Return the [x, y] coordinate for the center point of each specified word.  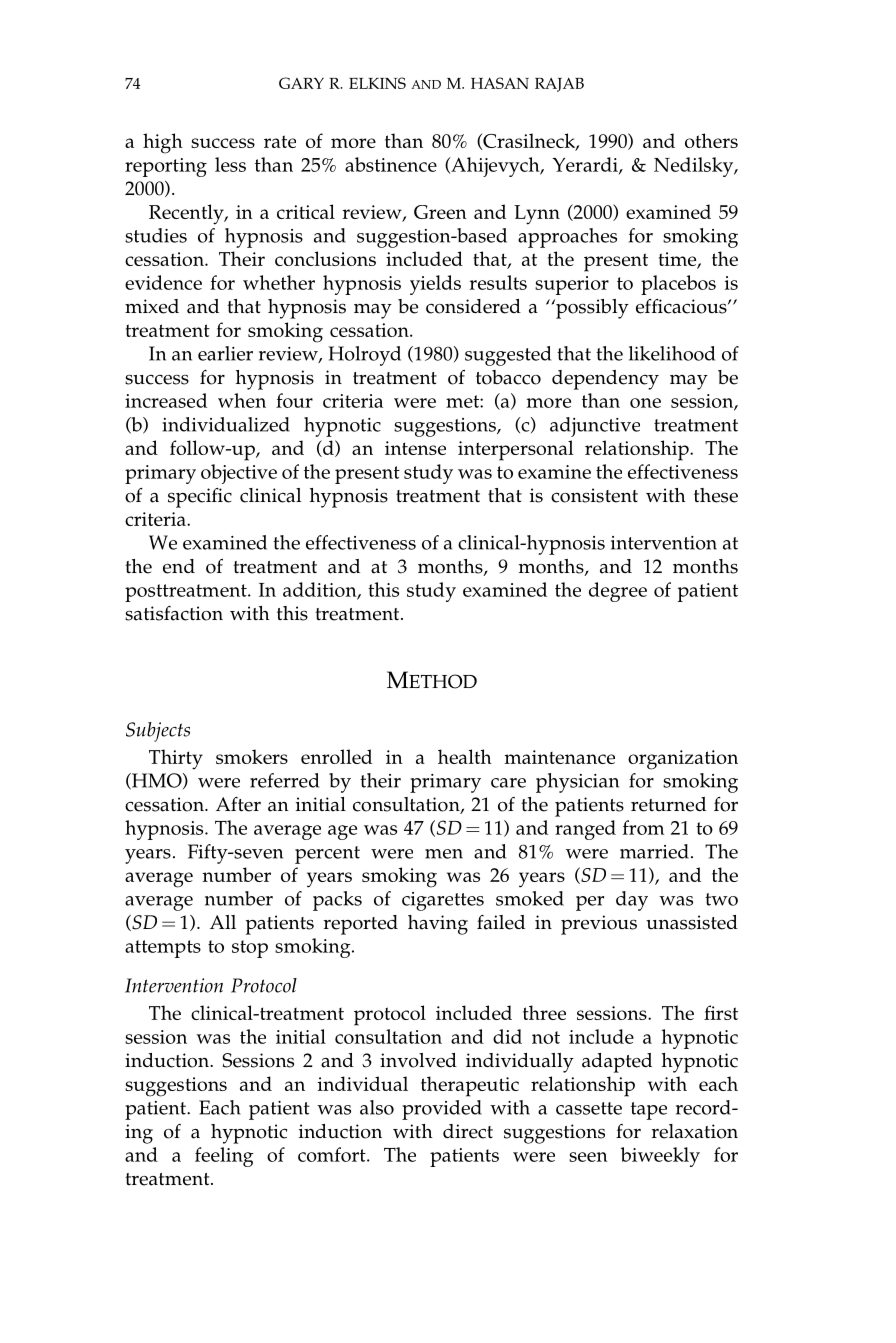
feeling [224, 1157]
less [230, 164]
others [711, 140]
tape [649, 1111]
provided [442, 1110]
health [465, 756]
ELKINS [377, 83]
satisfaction [174, 613]
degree [618, 592]
